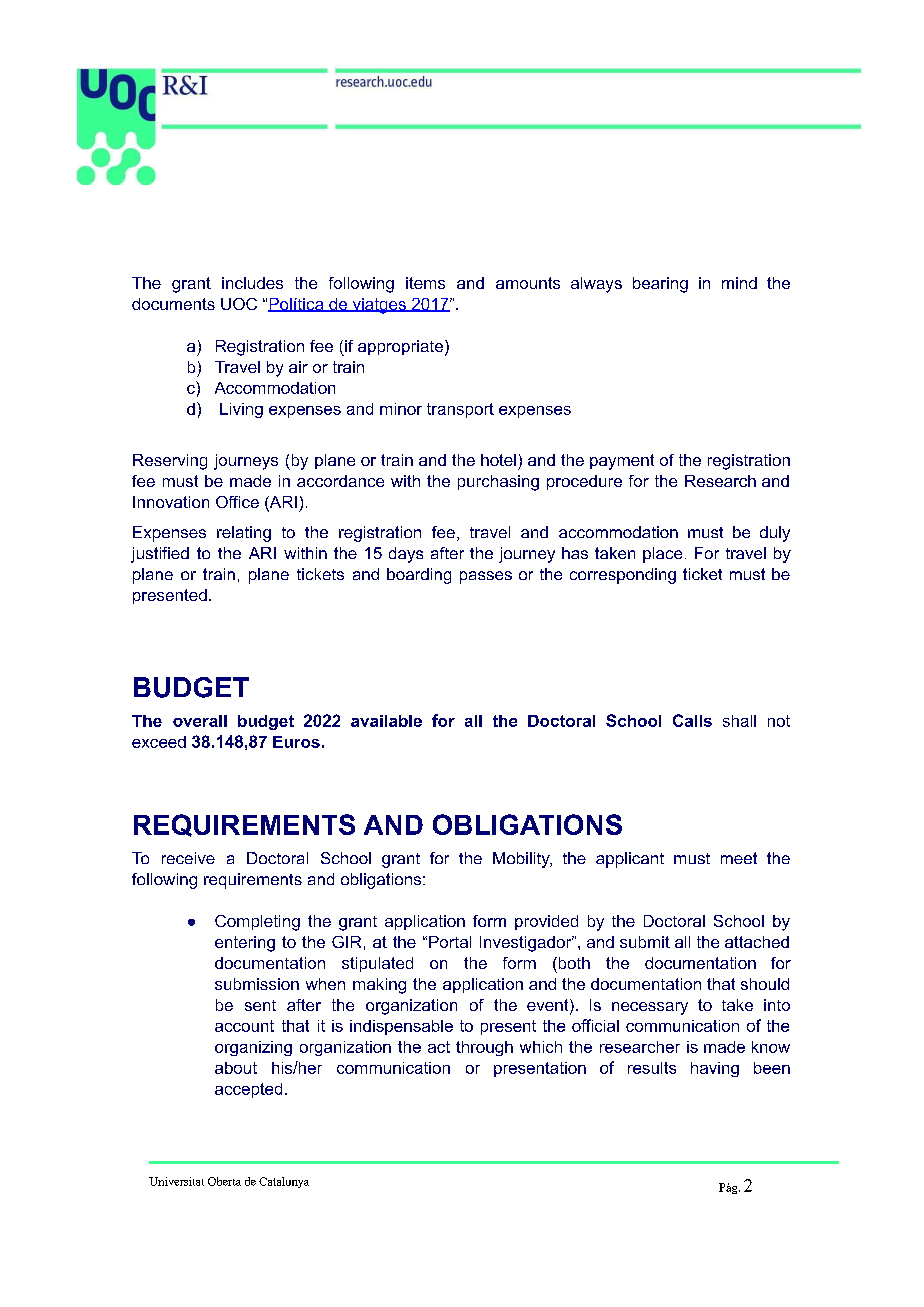 The width and height of the screenshot is (924, 1307). What do you see at coordinates (425, 283) in the screenshot?
I see `items` at bounding box center [425, 283].
